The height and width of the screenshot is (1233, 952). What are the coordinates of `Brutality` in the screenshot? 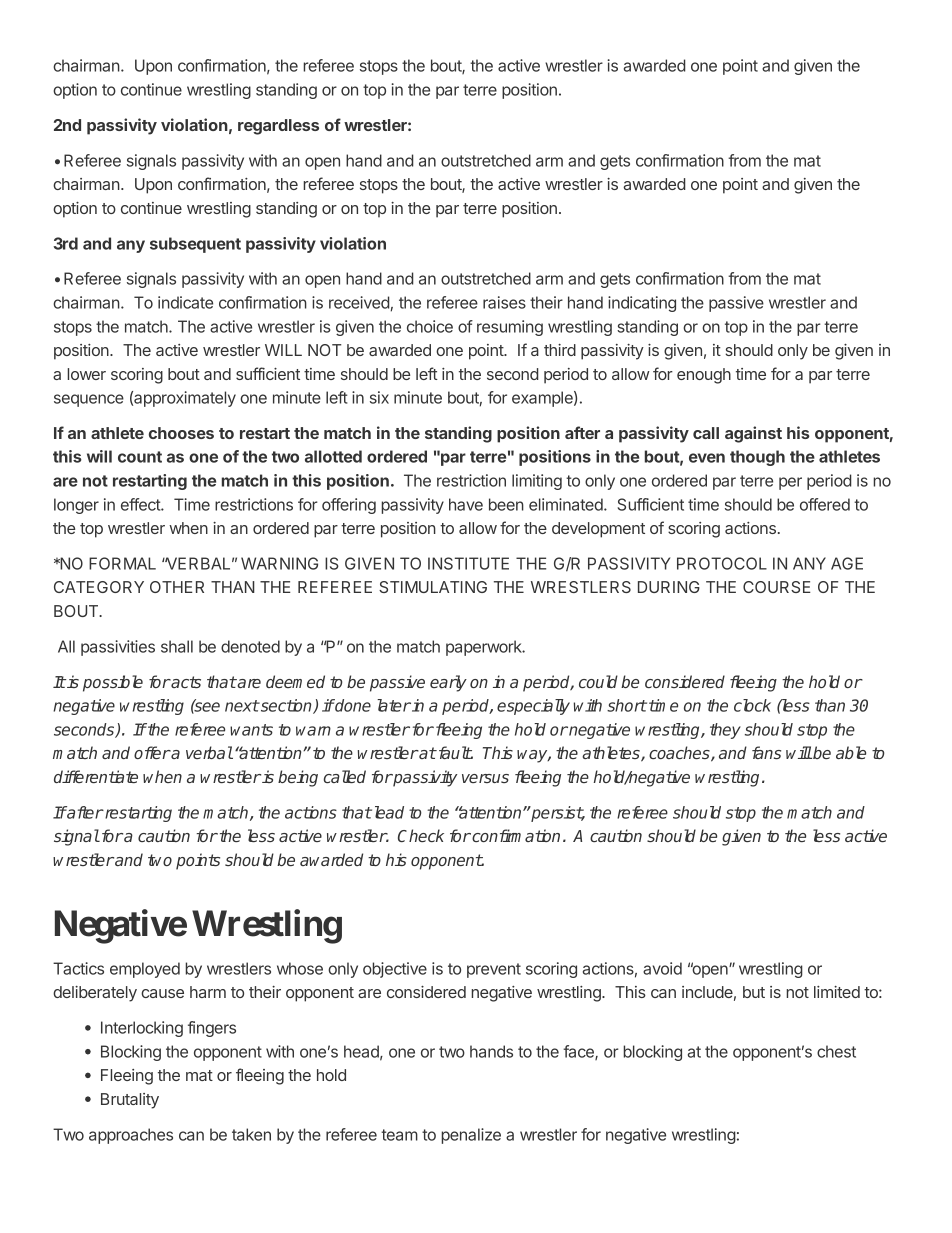 It's located at (130, 1101).
